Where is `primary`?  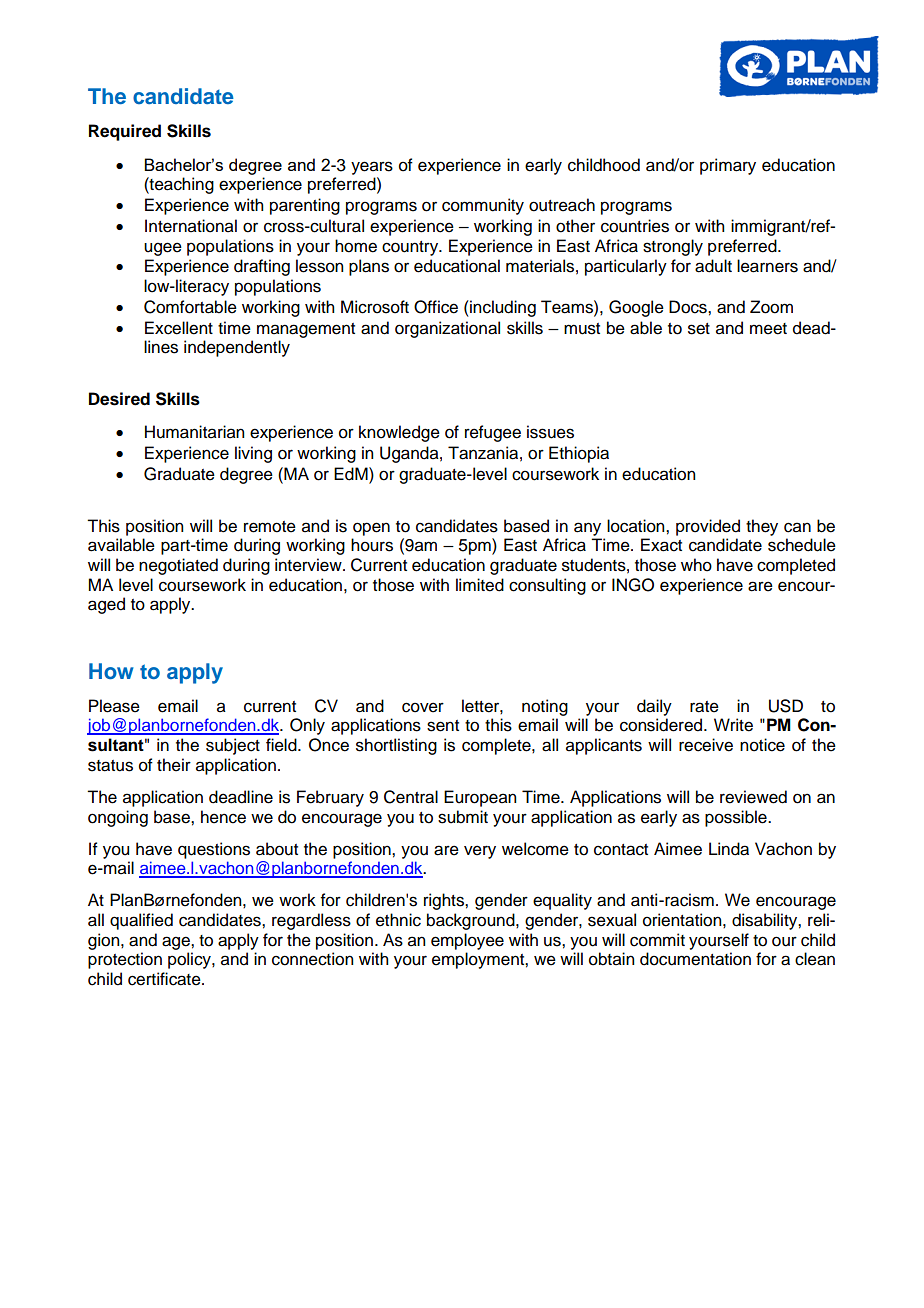 primary is located at coordinates (728, 166).
